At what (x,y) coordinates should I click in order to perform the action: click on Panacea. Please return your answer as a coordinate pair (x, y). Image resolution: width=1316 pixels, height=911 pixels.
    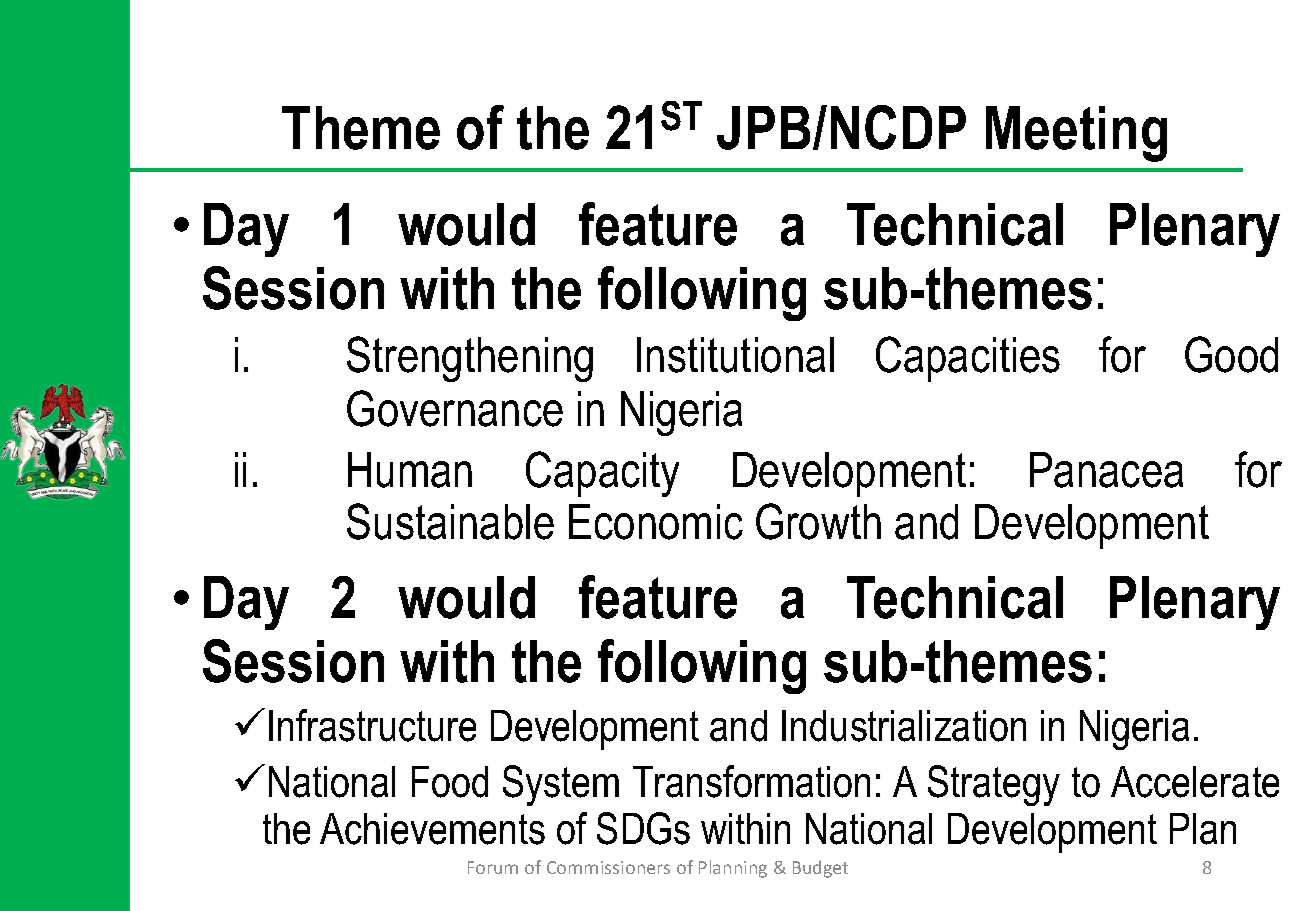
    Looking at the image, I should click on (1106, 470).
